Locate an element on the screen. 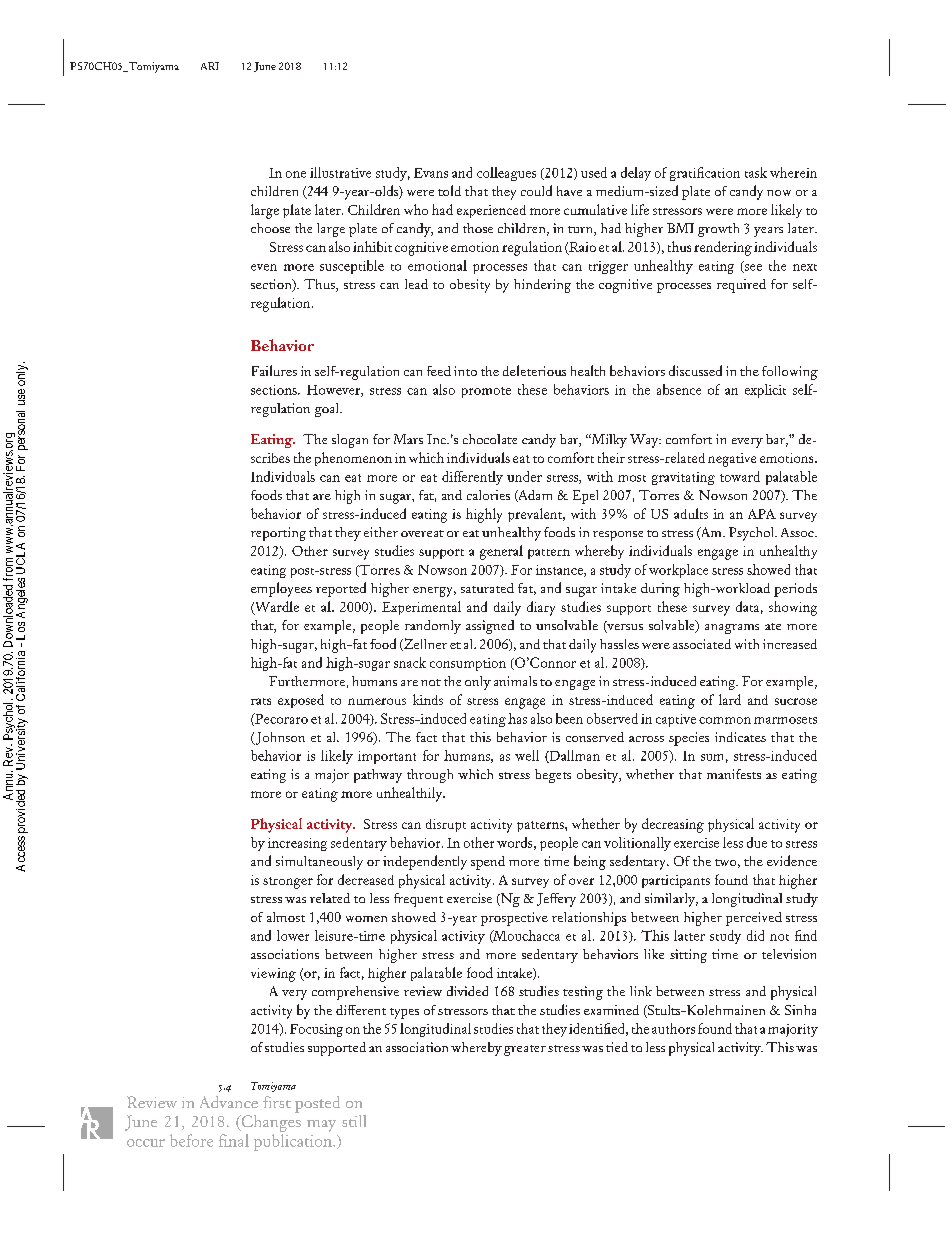 Image resolution: width=952 pixels, height=1233 pixels. Advance is located at coordinates (229, 1102).
